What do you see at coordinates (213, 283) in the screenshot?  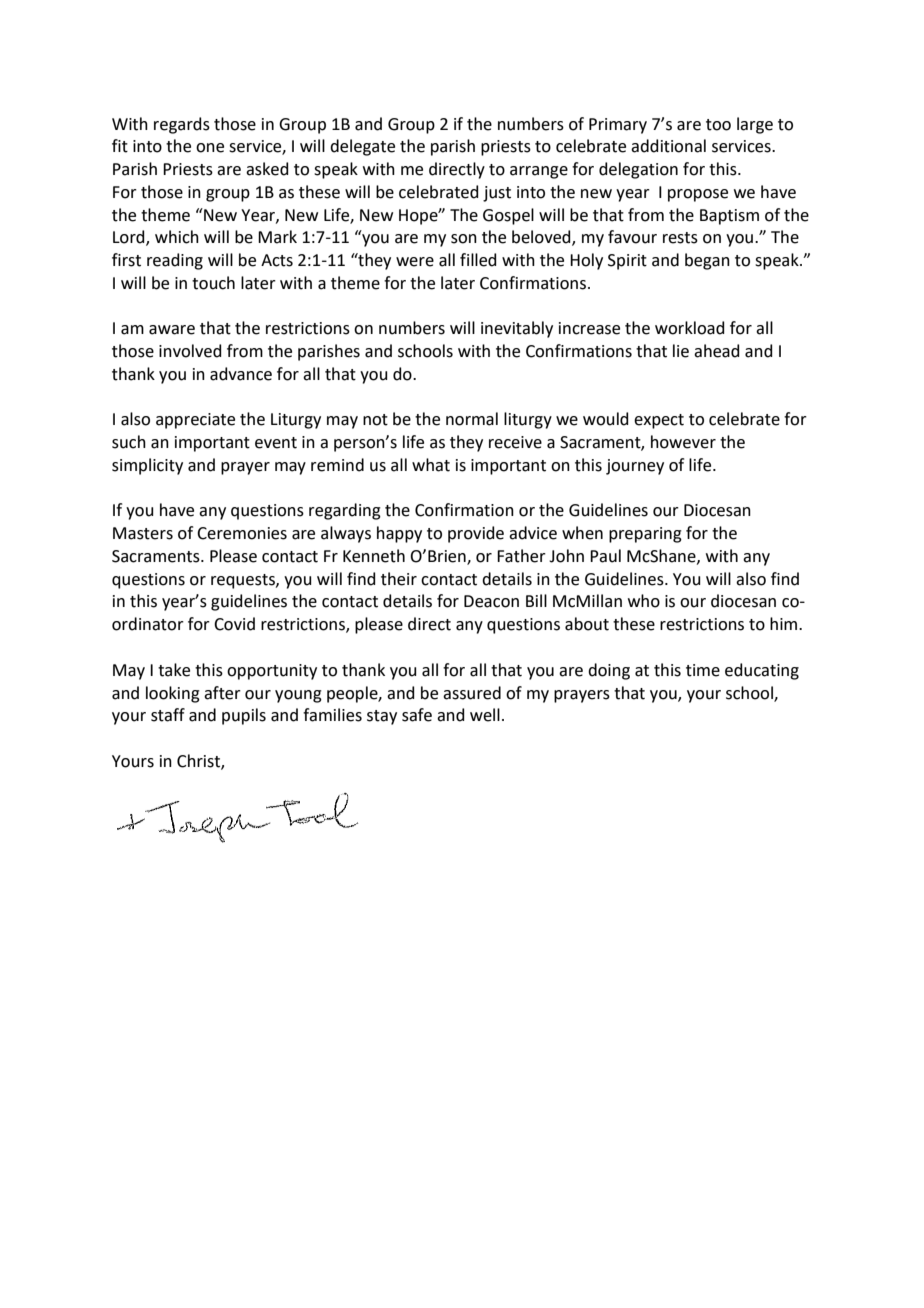 I see `touch` at bounding box center [213, 283].
